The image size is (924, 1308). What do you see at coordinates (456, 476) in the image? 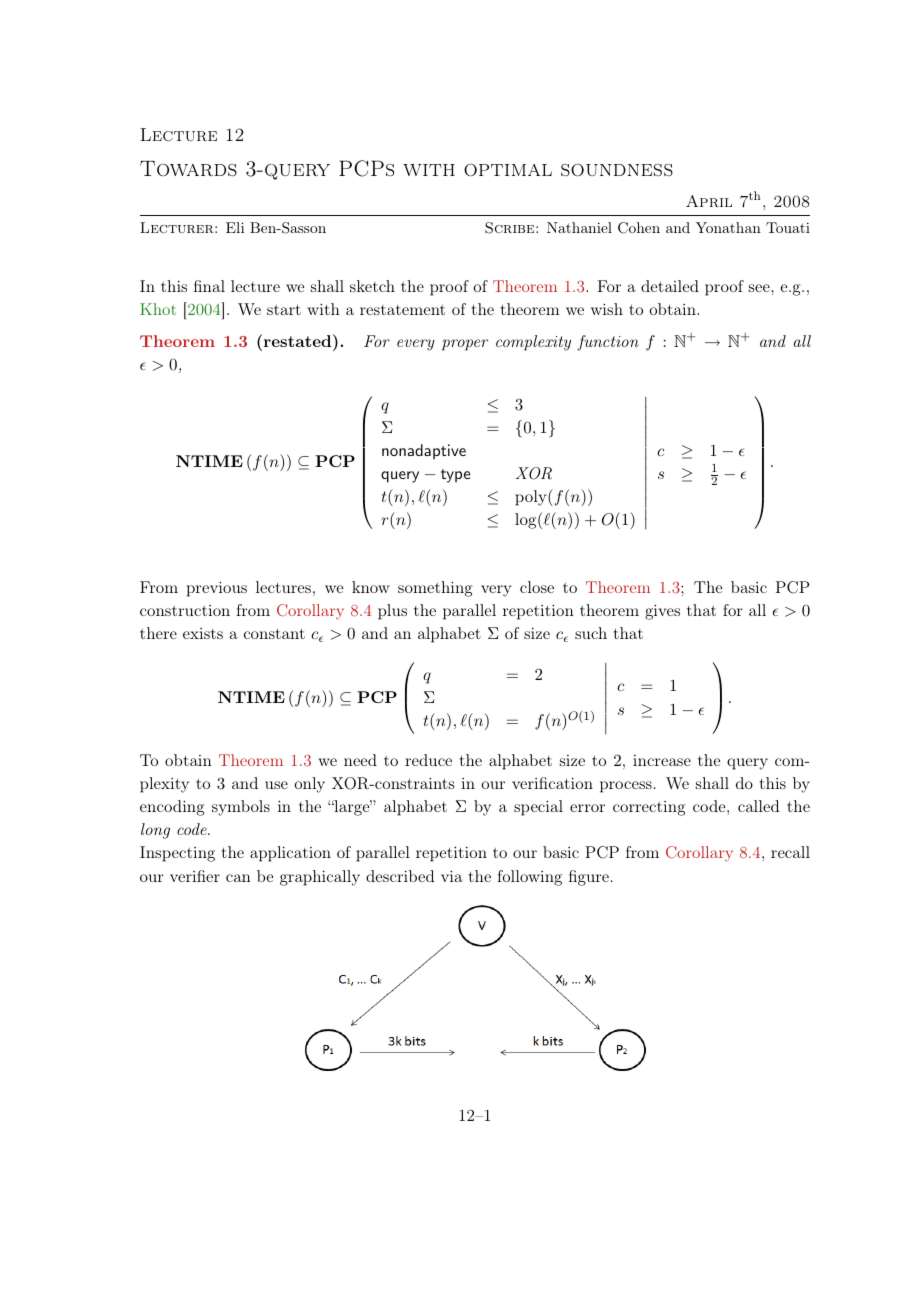
I see `type` at bounding box center [456, 476].
